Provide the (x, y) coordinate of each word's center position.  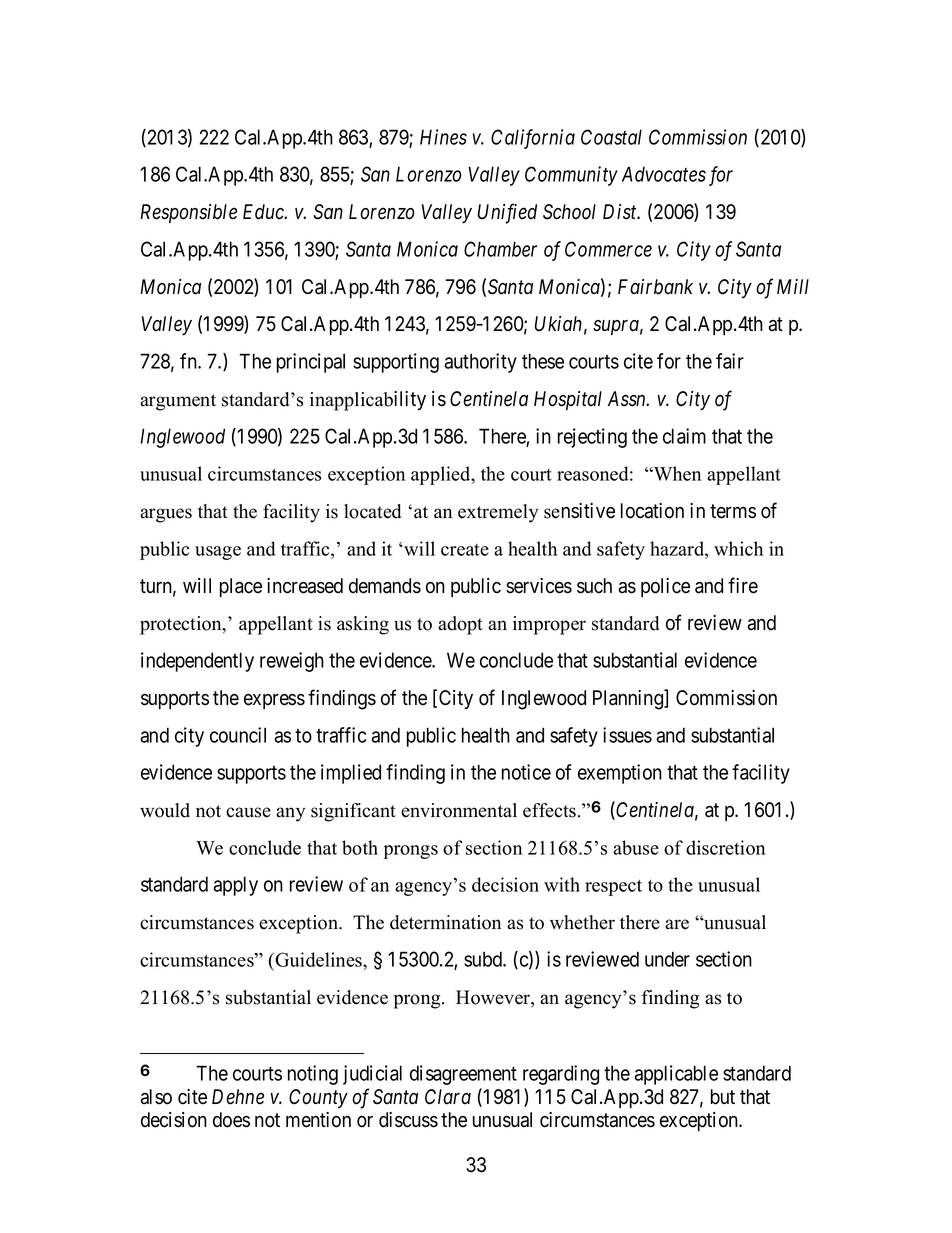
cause (248, 812)
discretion (725, 847)
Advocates (664, 174)
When (676, 473)
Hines (443, 137)
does (231, 1120)
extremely (498, 513)
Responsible (188, 213)
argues (166, 515)
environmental (459, 810)
